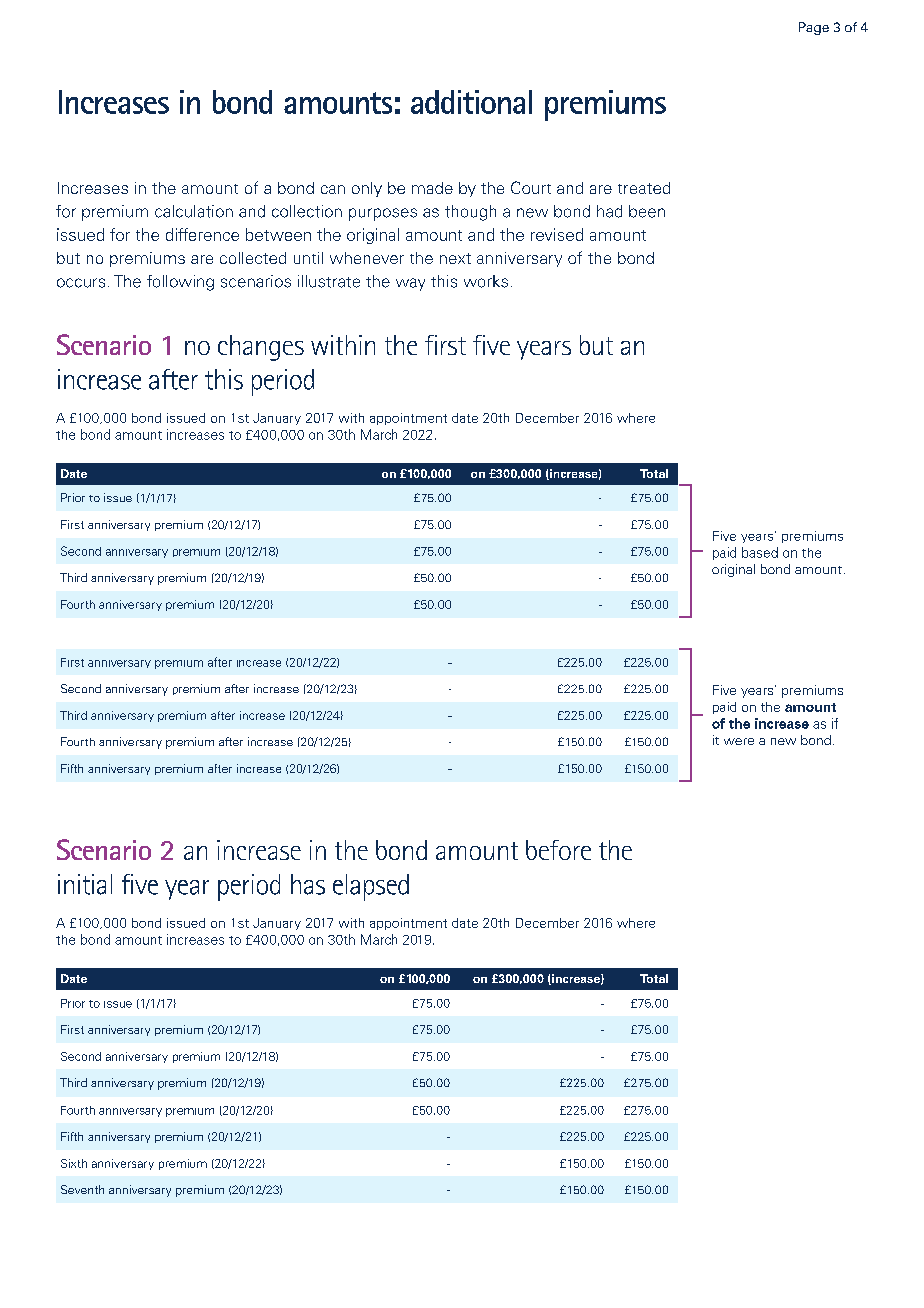 The image size is (924, 1308). Describe the element at coordinates (739, 741) in the screenshot. I see `were` at that location.
